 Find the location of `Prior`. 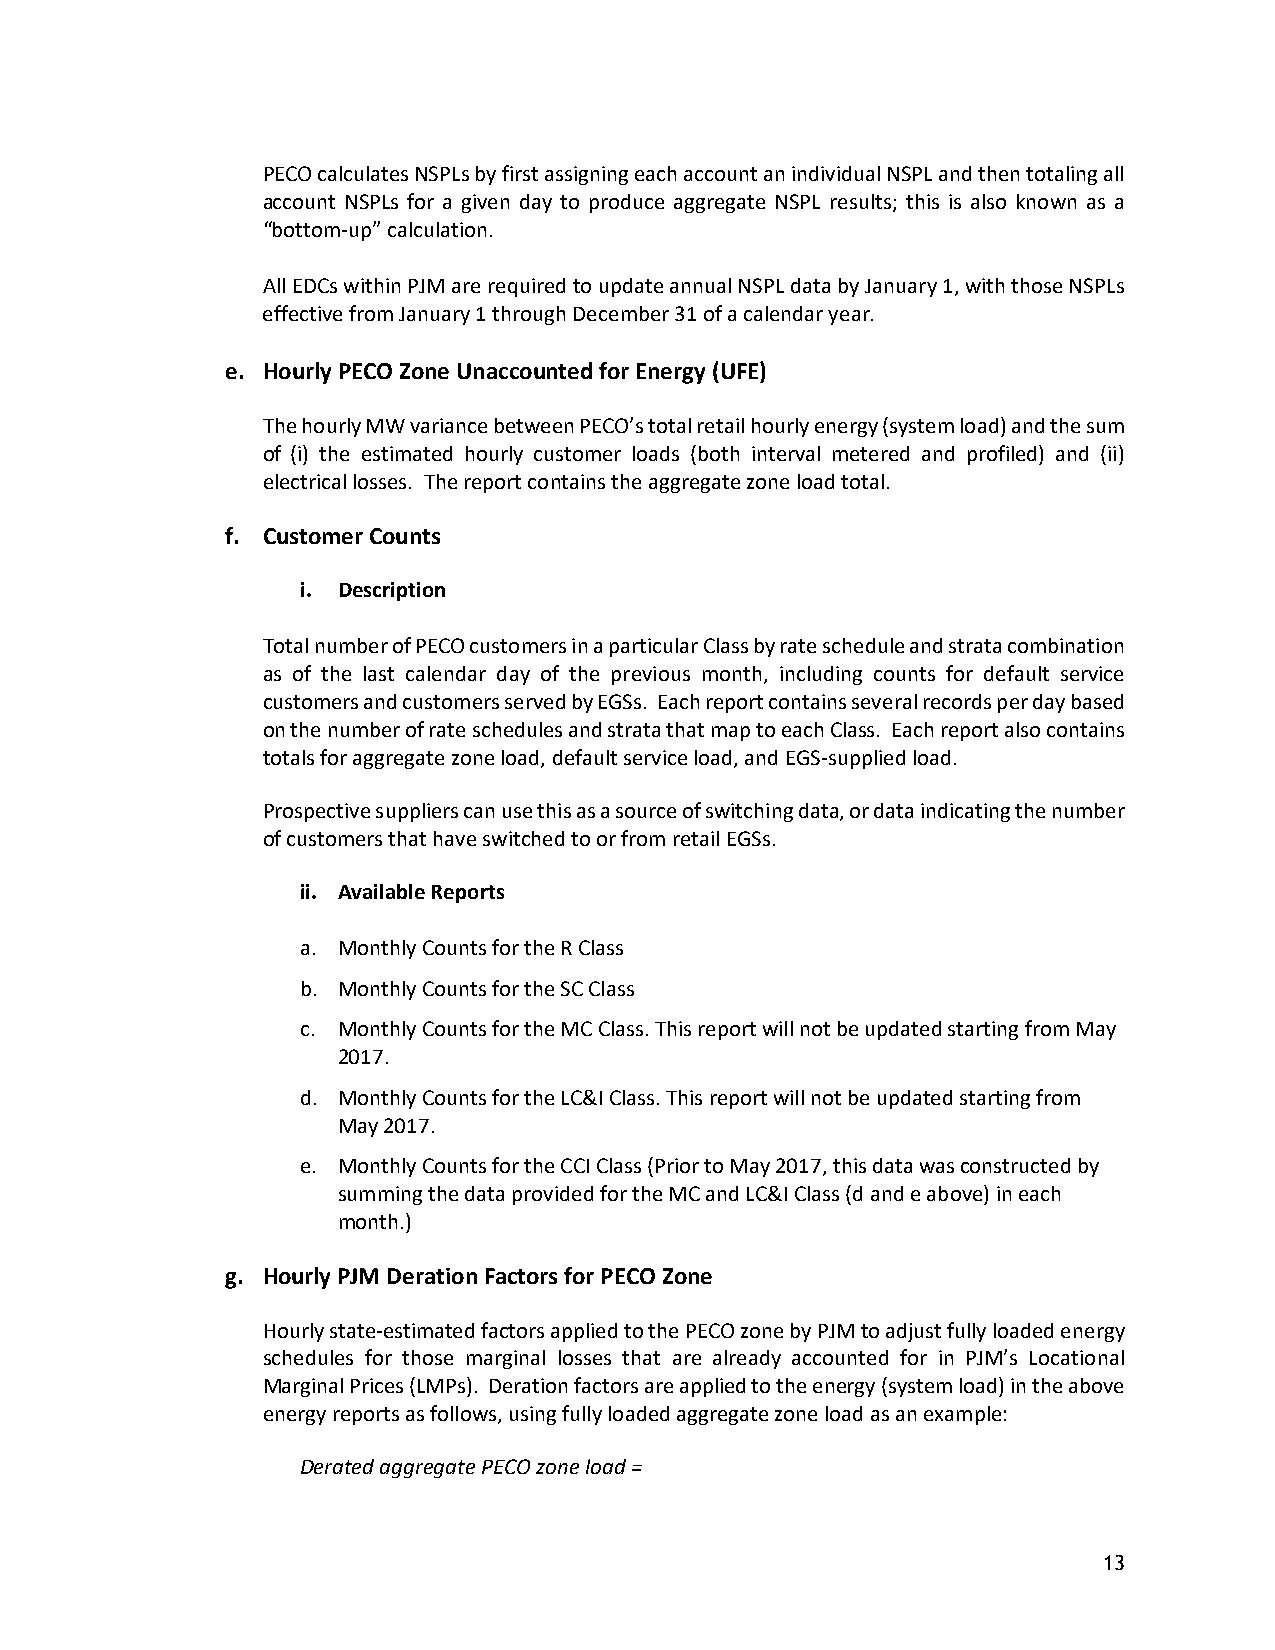

Prior is located at coordinates (677, 1165).
